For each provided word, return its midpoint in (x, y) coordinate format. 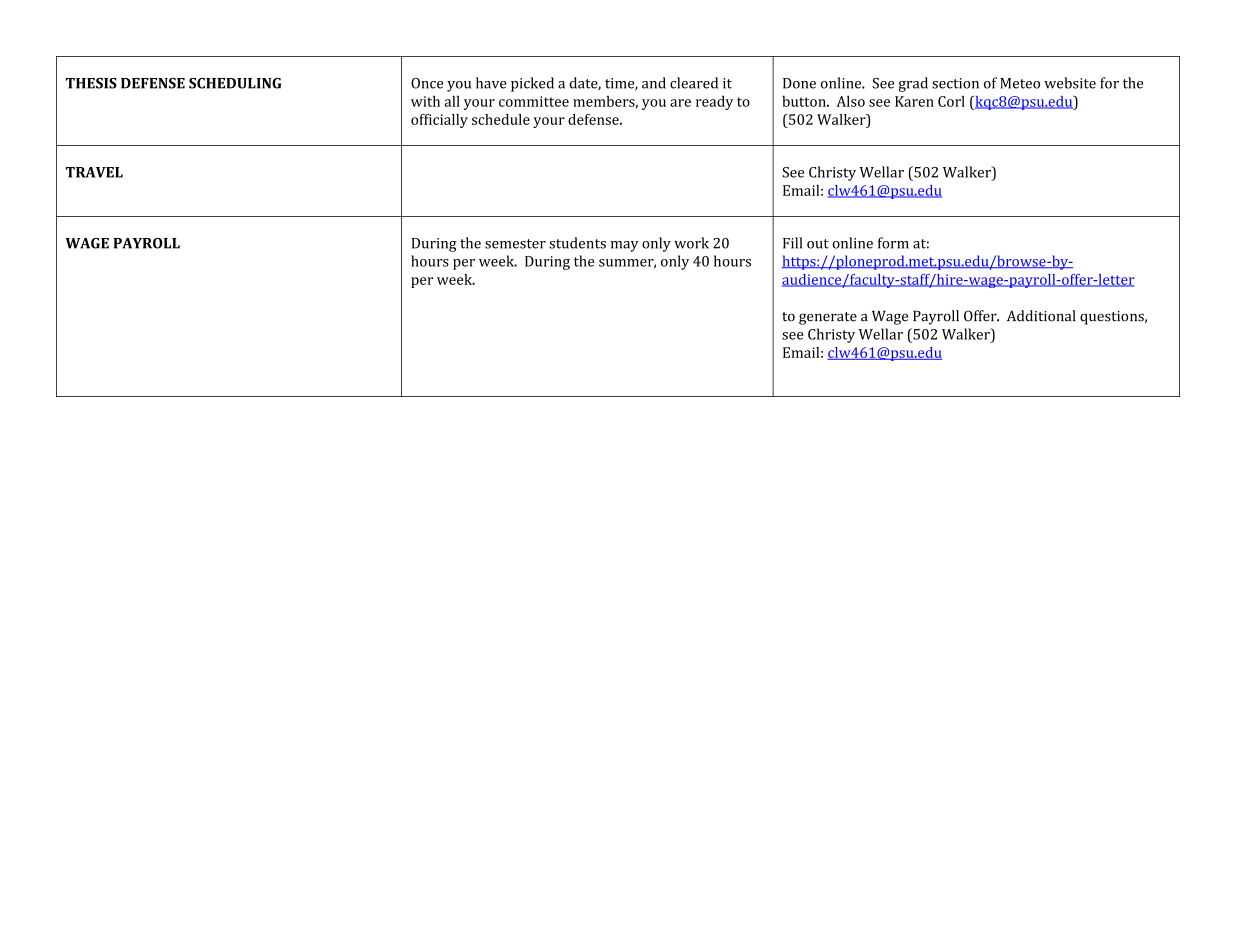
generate (828, 318)
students (577, 243)
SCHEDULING (235, 83)
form (893, 243)
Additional (1041, 316)
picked (532, 84)
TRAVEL (94, 172)
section (955, 83)
